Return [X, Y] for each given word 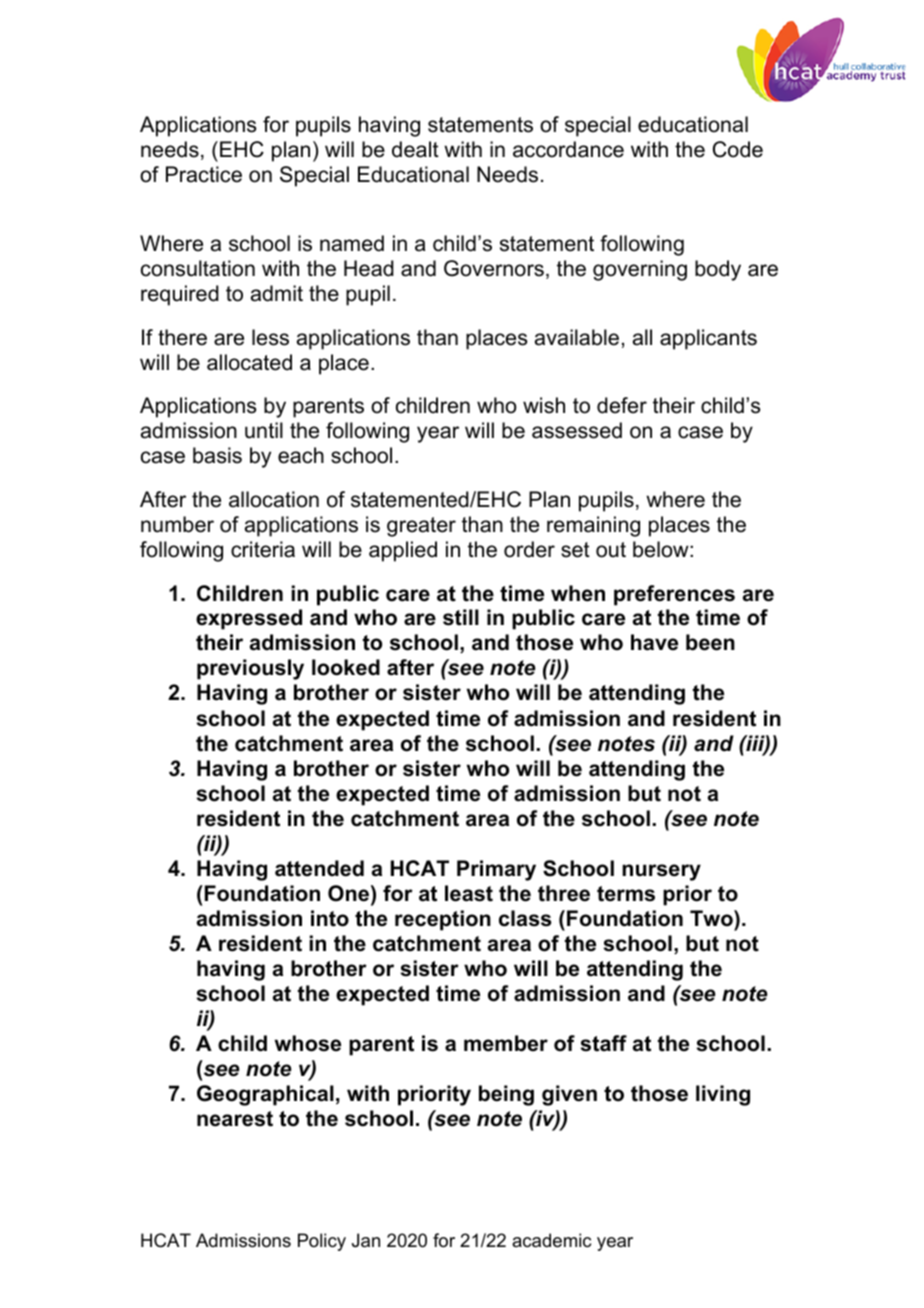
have [654, 642]
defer [622, 405]
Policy [322, 1242]
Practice [204, 174]
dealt [415, 149]
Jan [366, 1240]
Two [712, 918]
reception [443, 920]
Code [738, 149]
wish [544, 405]
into [330, 918]
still [461, 617]
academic [551, 1240]
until [264, 430]
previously [250, 669]
